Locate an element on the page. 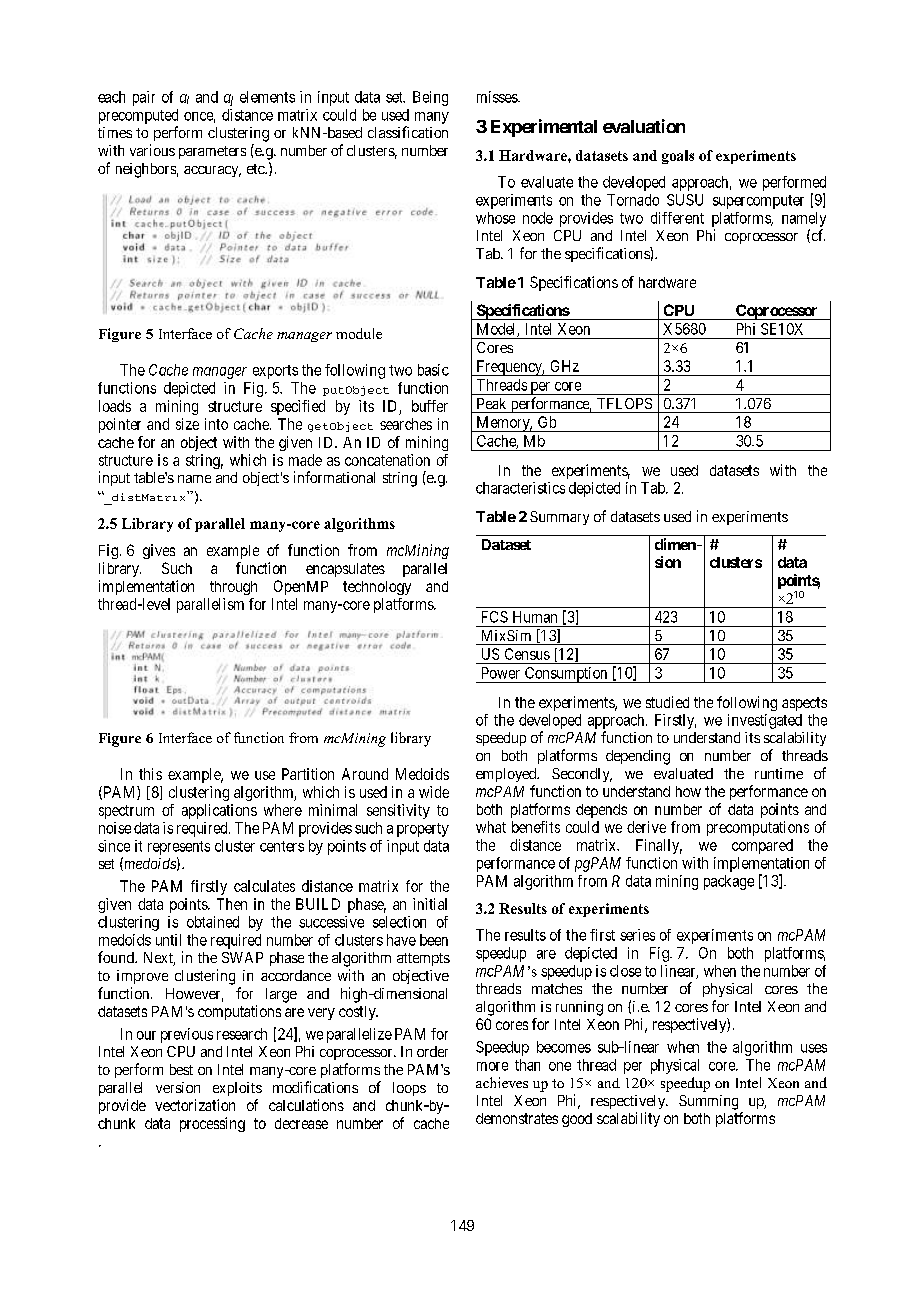 Image resolution: width=924 pixels, height=1308 pixels. Being is located at coordinates (430, 98).
